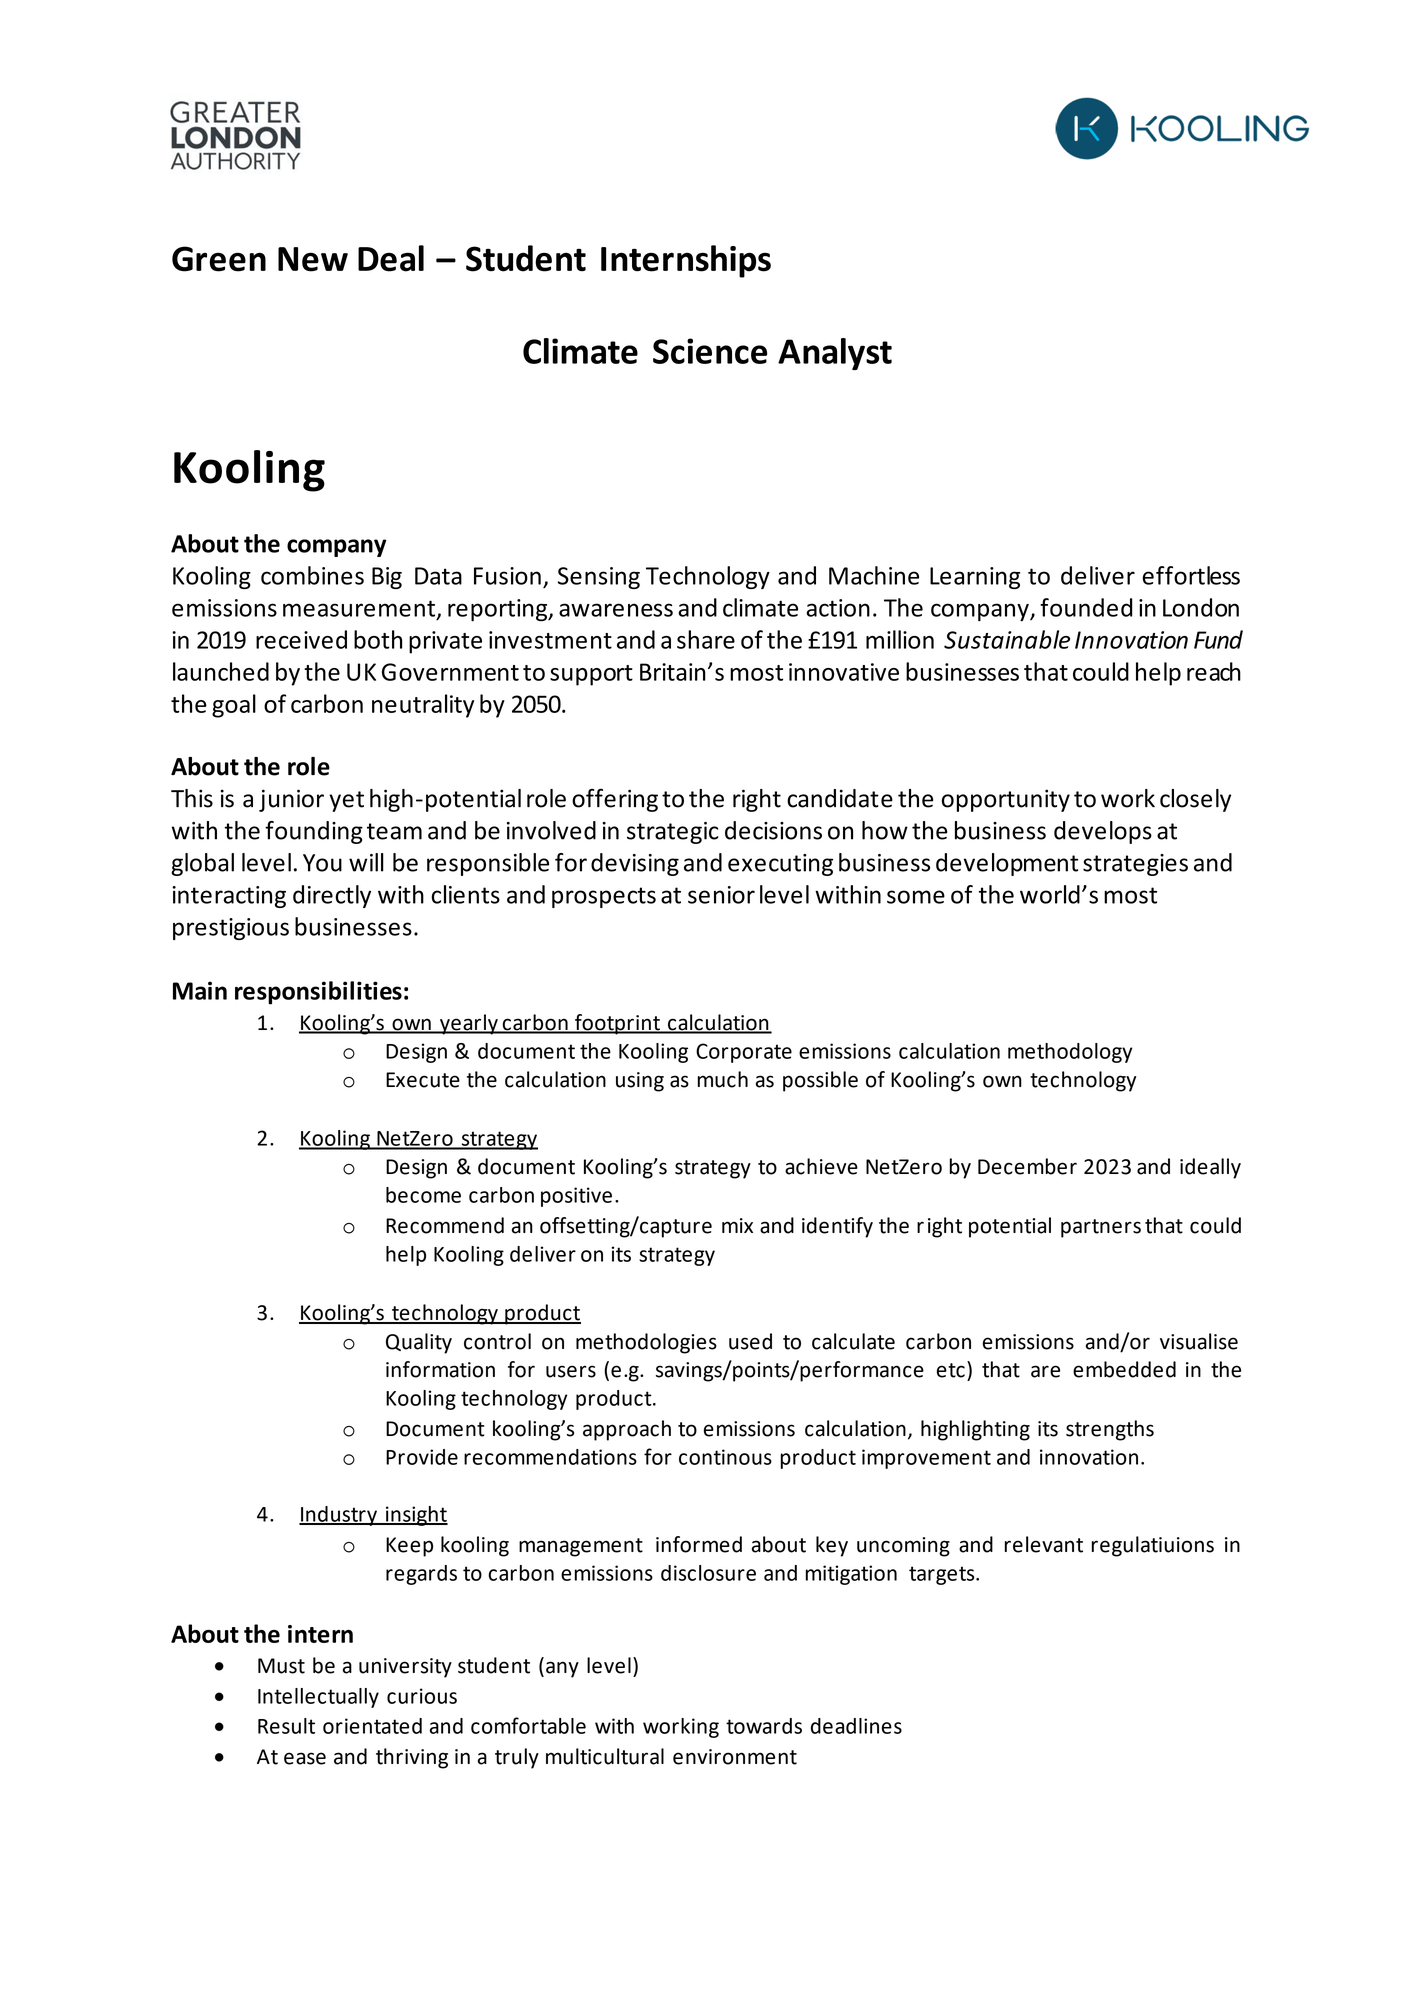 This document has width=1413, height=1999. Describe the element at coordinates (737, 1225) in the document. I see `mix` at that location.
